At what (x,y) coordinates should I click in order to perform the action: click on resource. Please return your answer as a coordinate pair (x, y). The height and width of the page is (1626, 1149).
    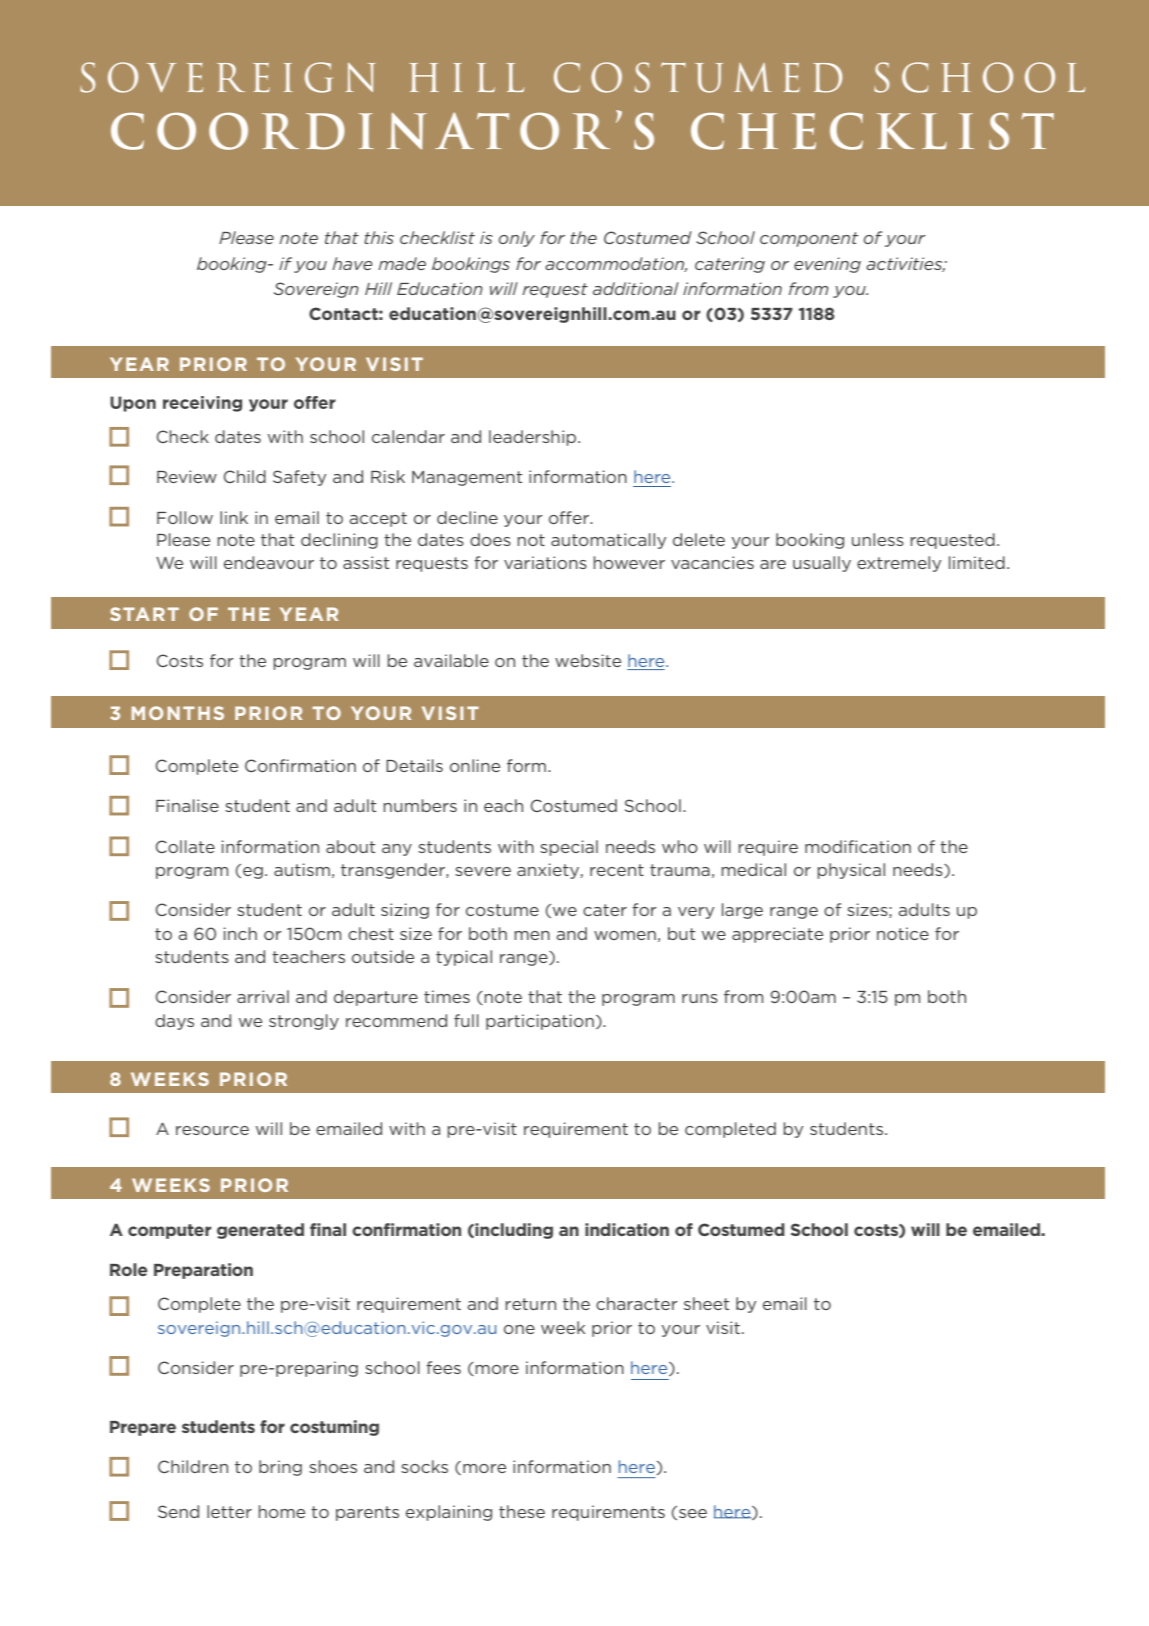
    Looking at the image, I should click on (212, 1130).
